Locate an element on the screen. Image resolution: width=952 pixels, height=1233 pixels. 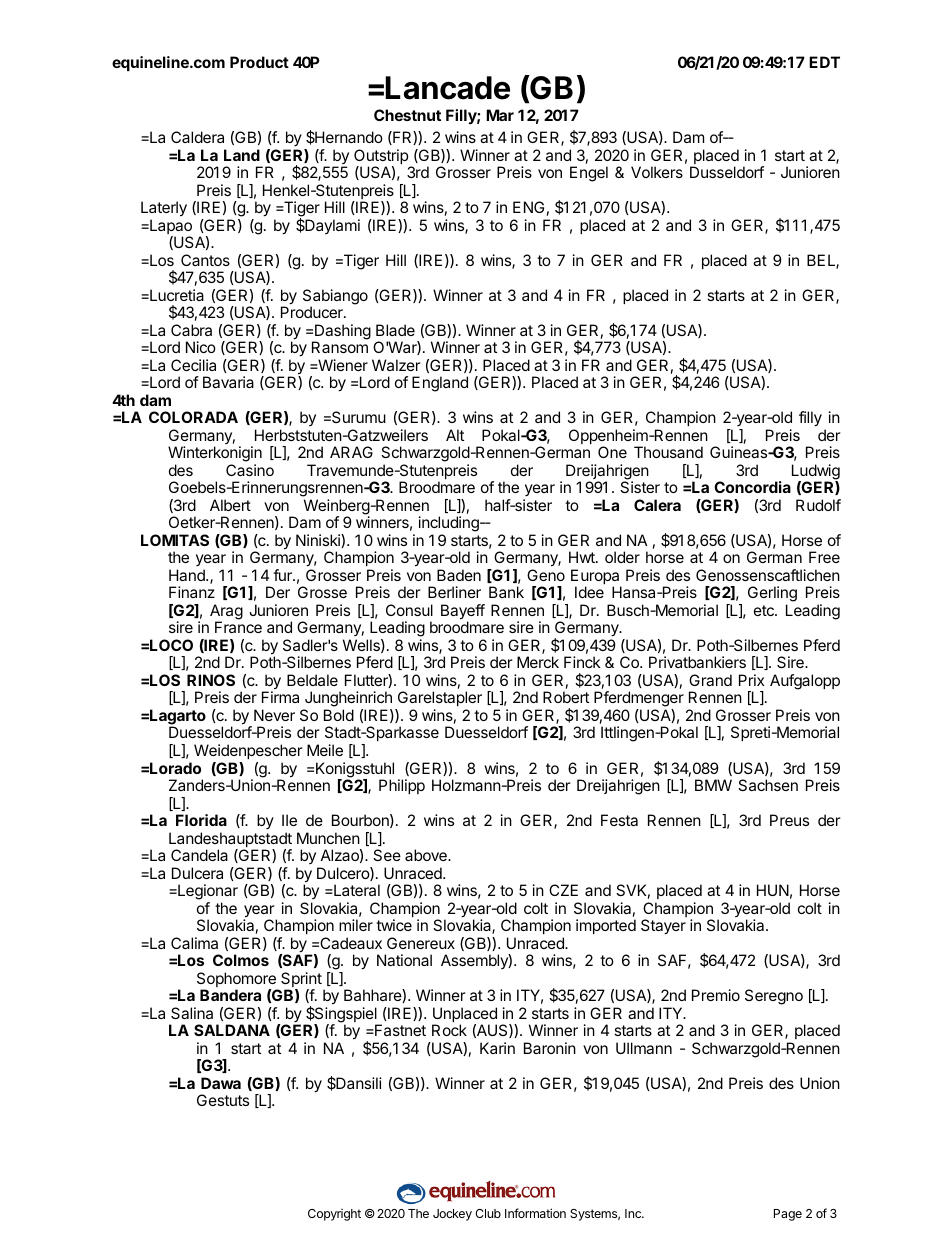
Page is located at coordinates (788, 1215).
